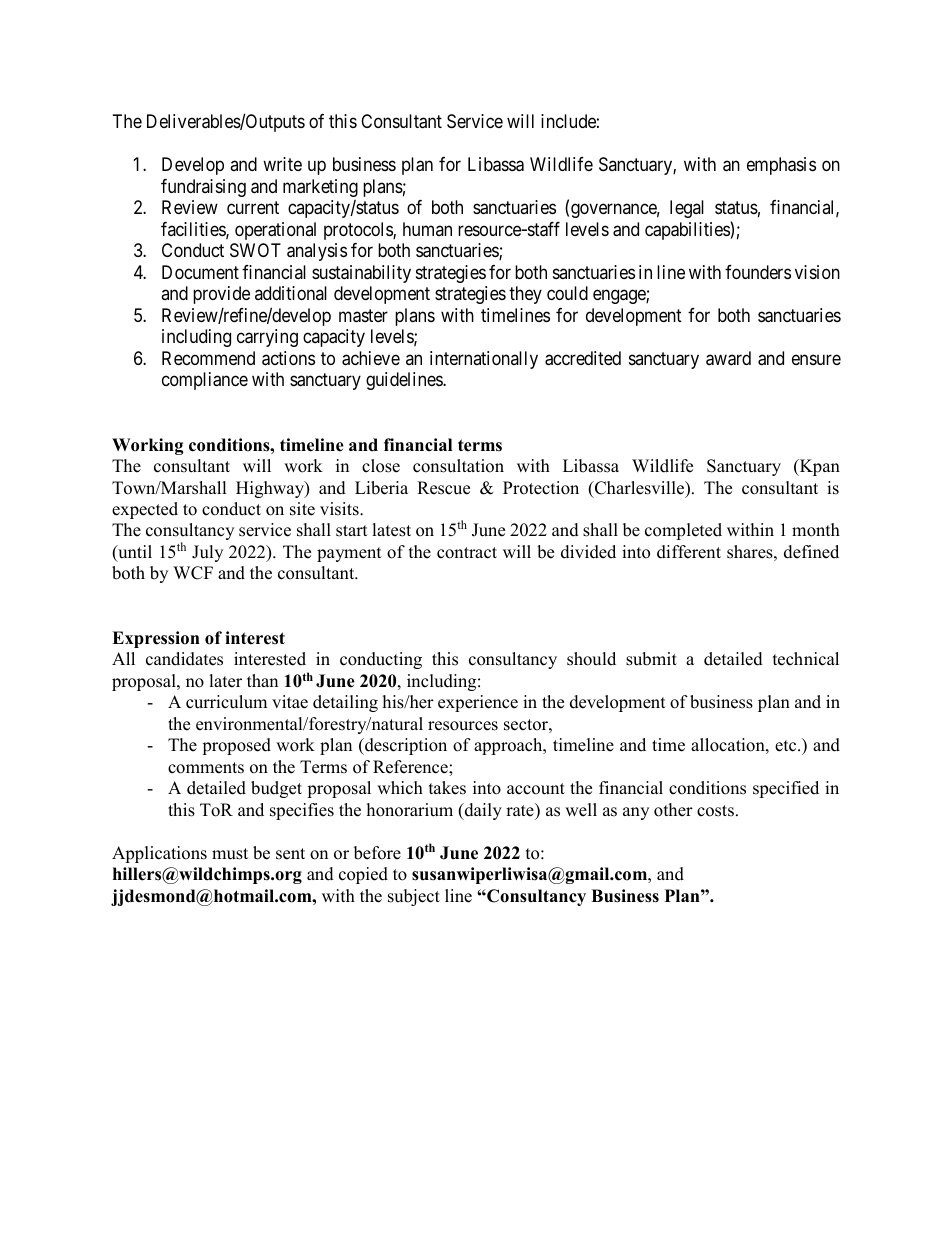 Image resolution: width=952 pixels, height=1233 pixels. Describe the element at coordinates (208, 358) in the screenshot. I see `Recommend` at that location.
